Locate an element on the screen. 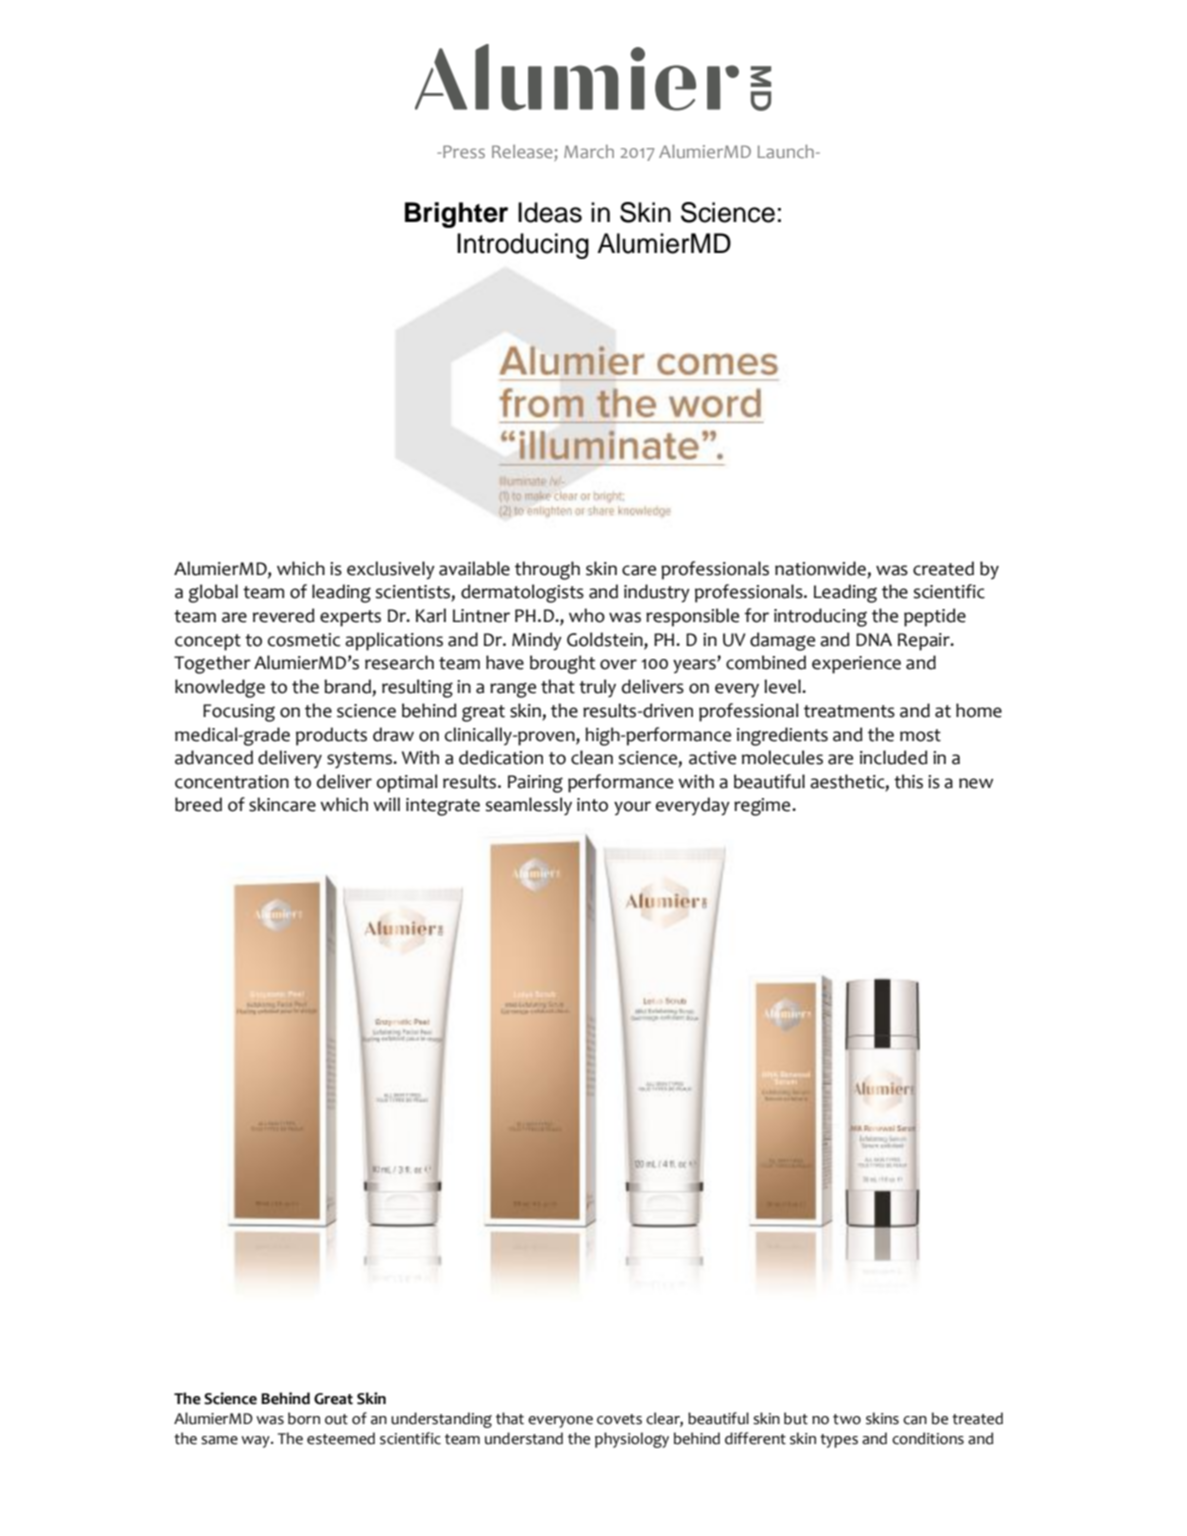  Press is located at coordinates (464, 151).
